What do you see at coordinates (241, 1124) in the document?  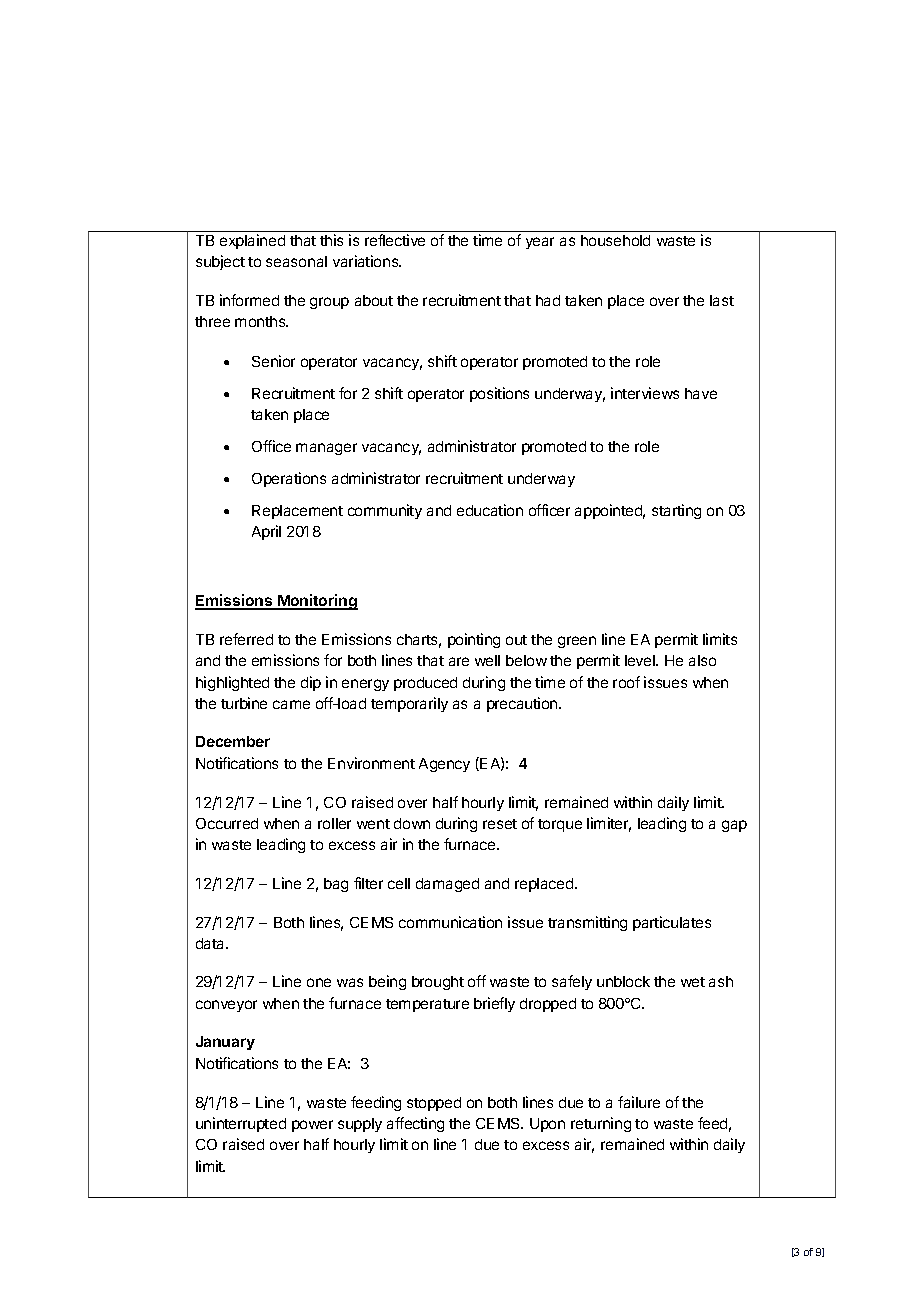 I see `uninterrupted` at bounding box center [241, 1124].
